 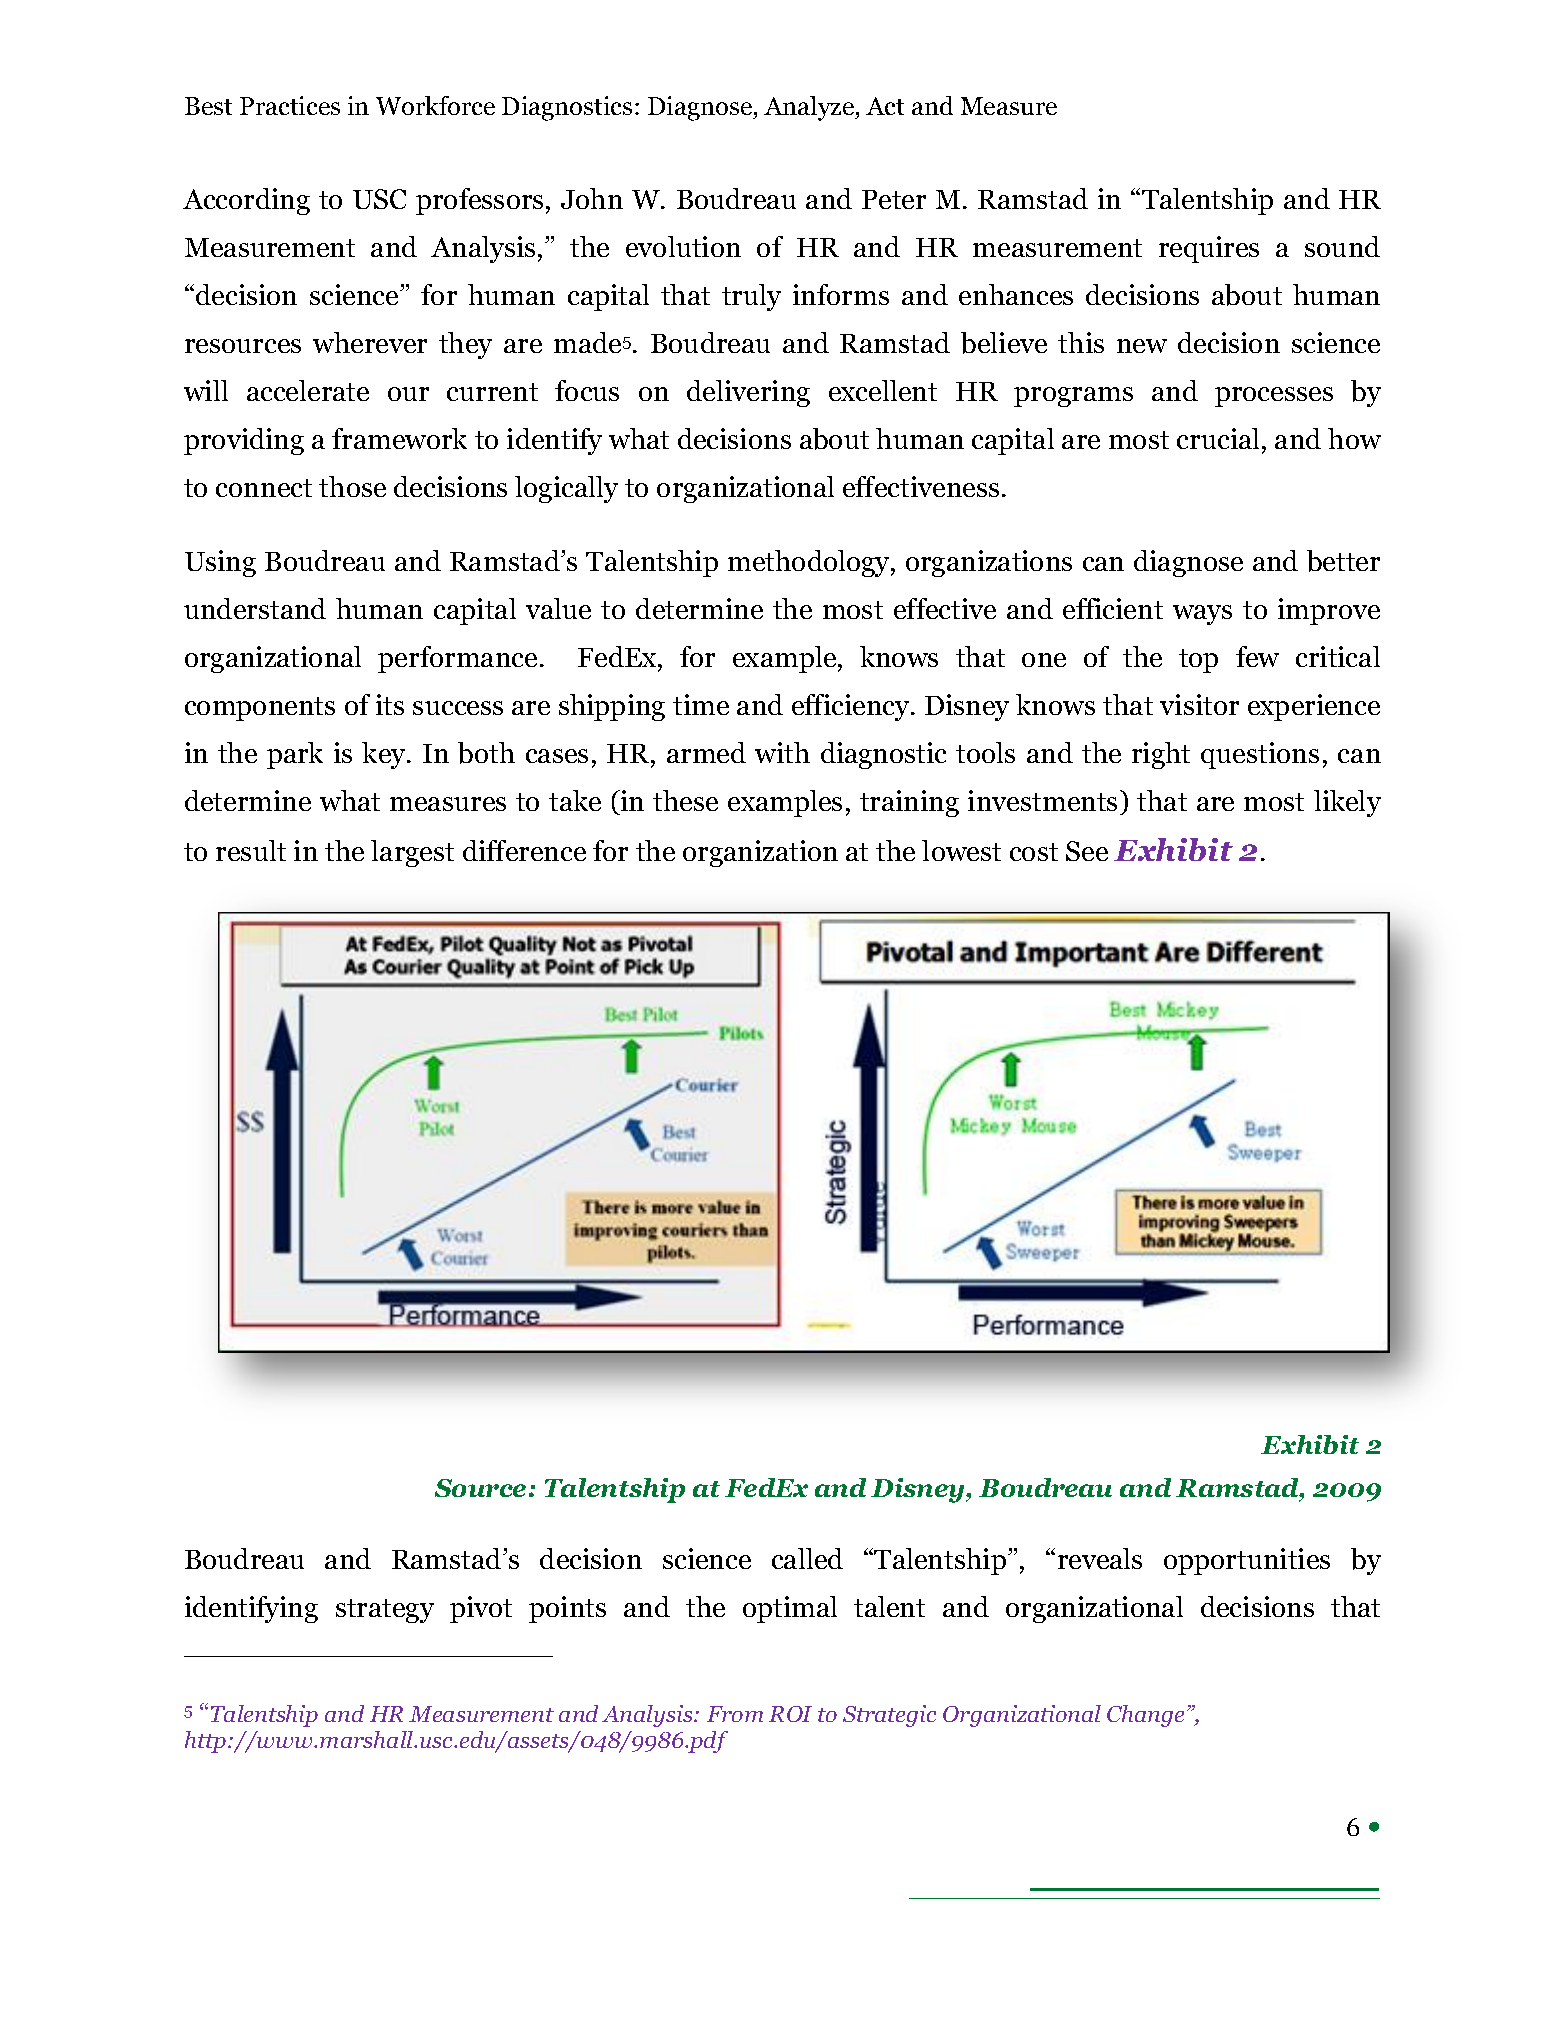 I want to click on strategy, so click(x=385, y=1611).
